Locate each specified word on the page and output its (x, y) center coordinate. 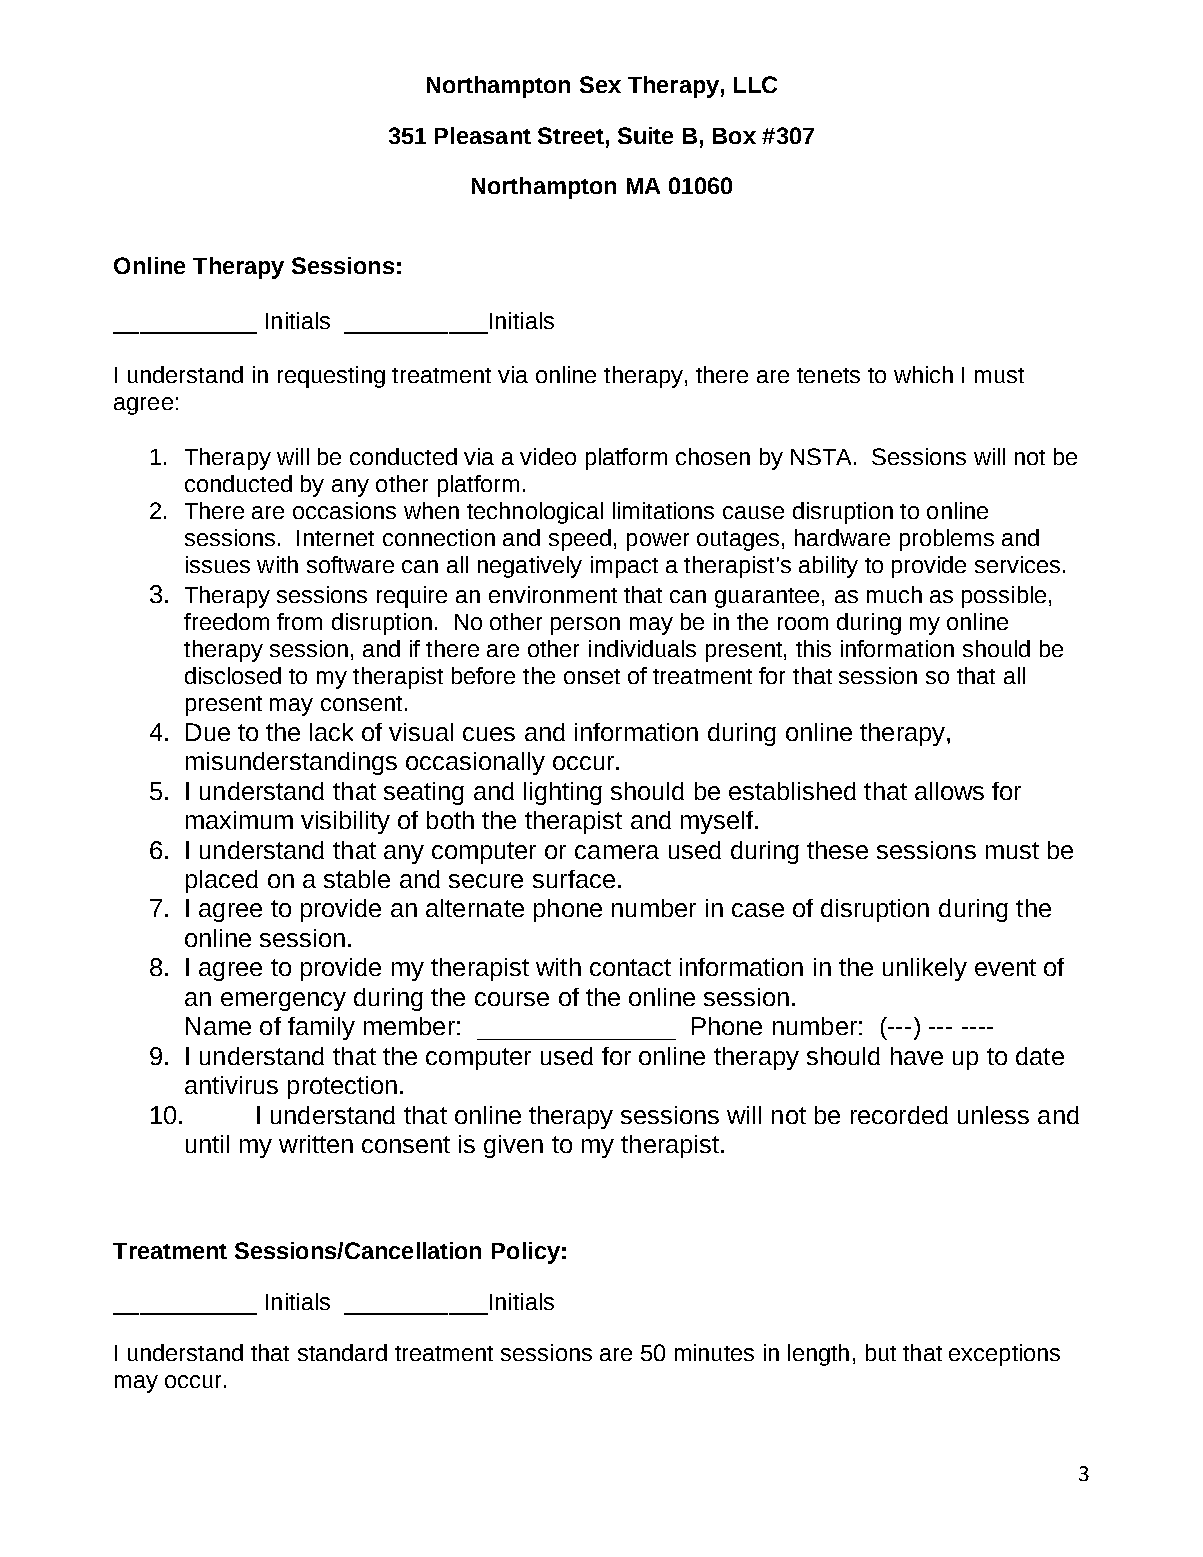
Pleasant (483, 135)
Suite (645, 135)
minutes (714, 1352)
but (881, 1352)
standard (342, 1352)
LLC (755, 84)
